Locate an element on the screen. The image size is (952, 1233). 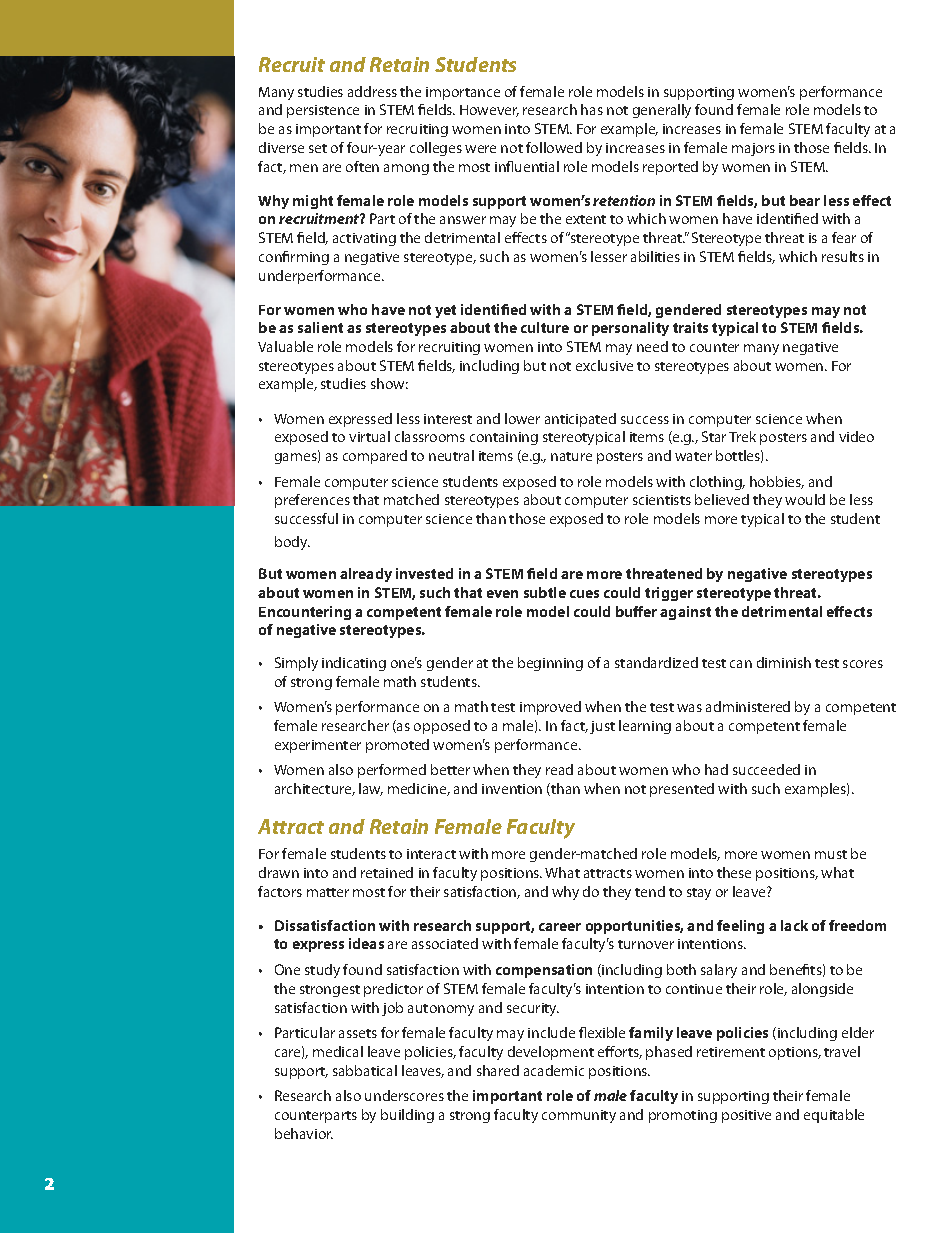
sabbatical is located at coordinates (365, 1070).
